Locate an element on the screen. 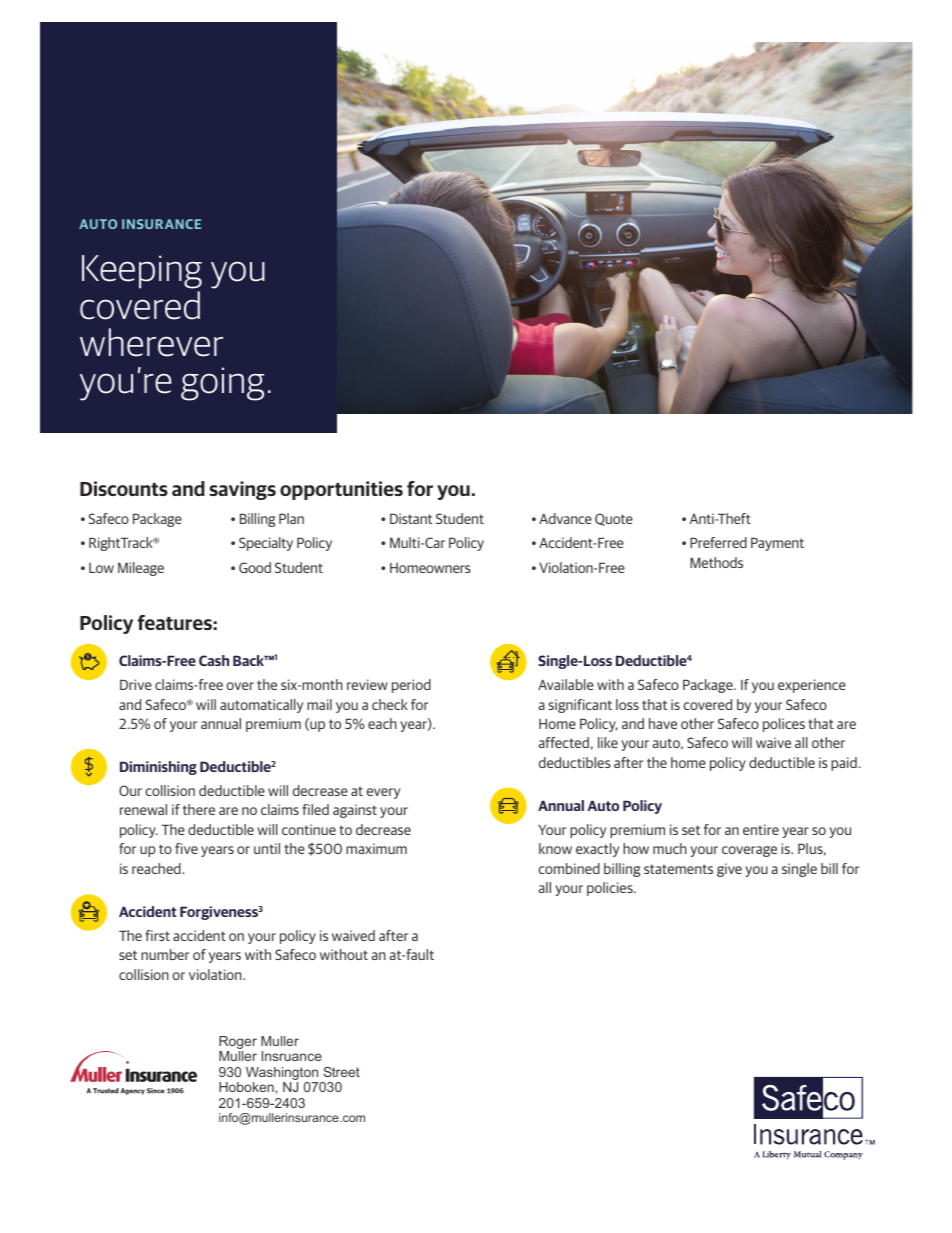  five is located at coordinates (186, 848).
